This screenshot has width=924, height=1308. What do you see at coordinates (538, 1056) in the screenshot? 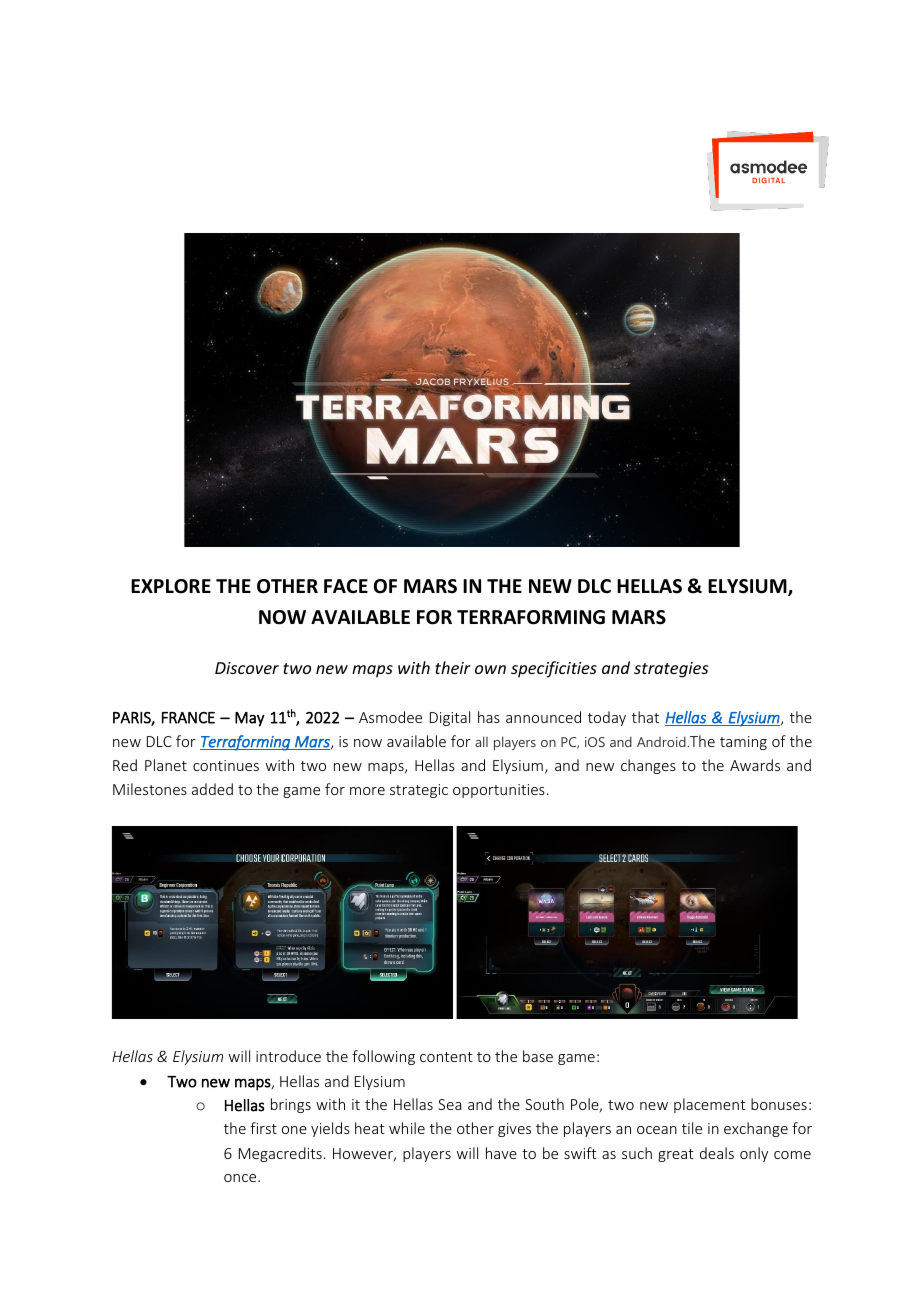
I see `base` at bounding box center [538, 1056].
